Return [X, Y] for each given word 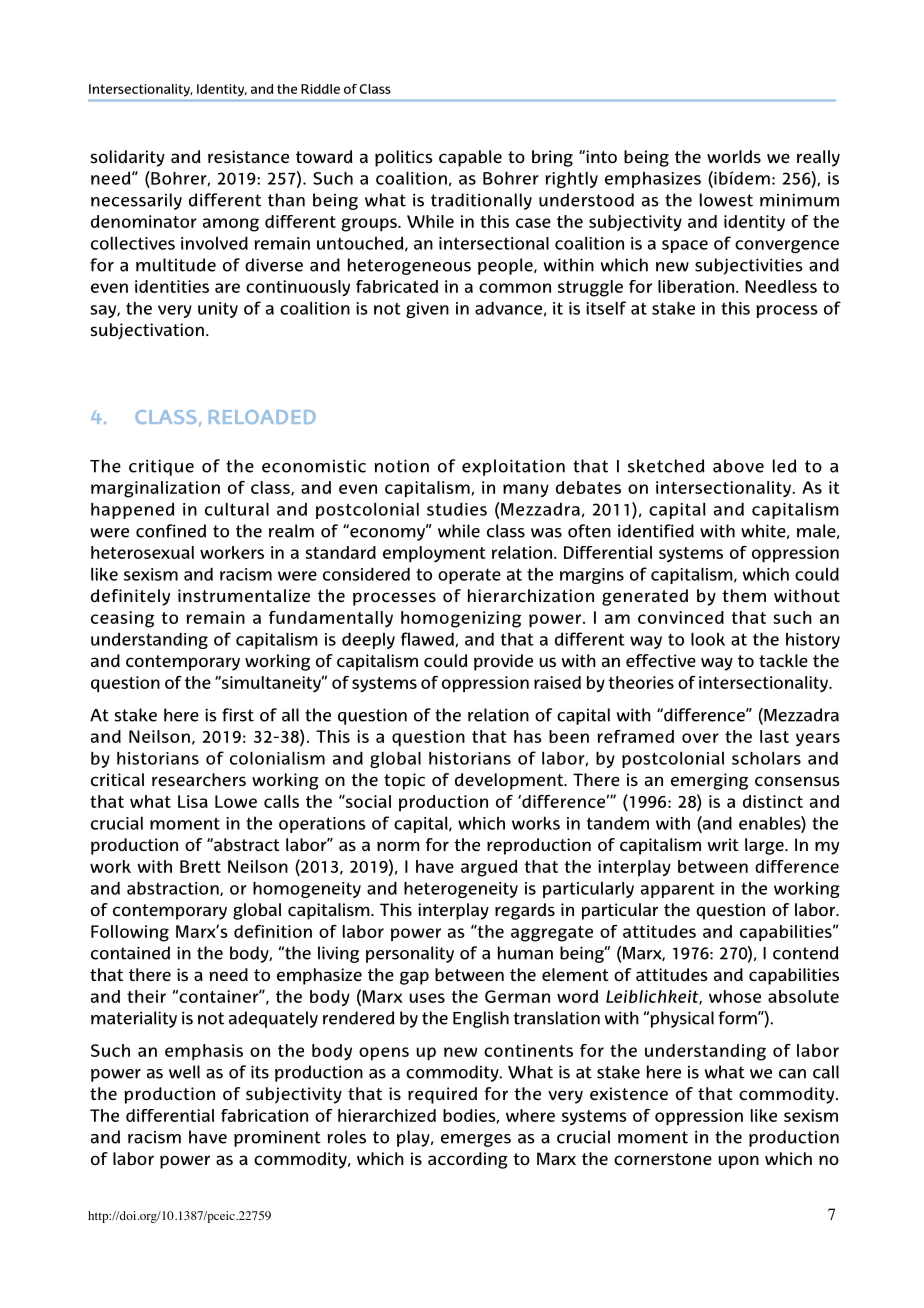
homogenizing [461, 619]
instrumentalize [244, 596]
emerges [476, 1140]
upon [738, 1162]
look [708, 639]
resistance [248, 157]
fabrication [264, 1115]
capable [470, 158]
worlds [734, 156]
